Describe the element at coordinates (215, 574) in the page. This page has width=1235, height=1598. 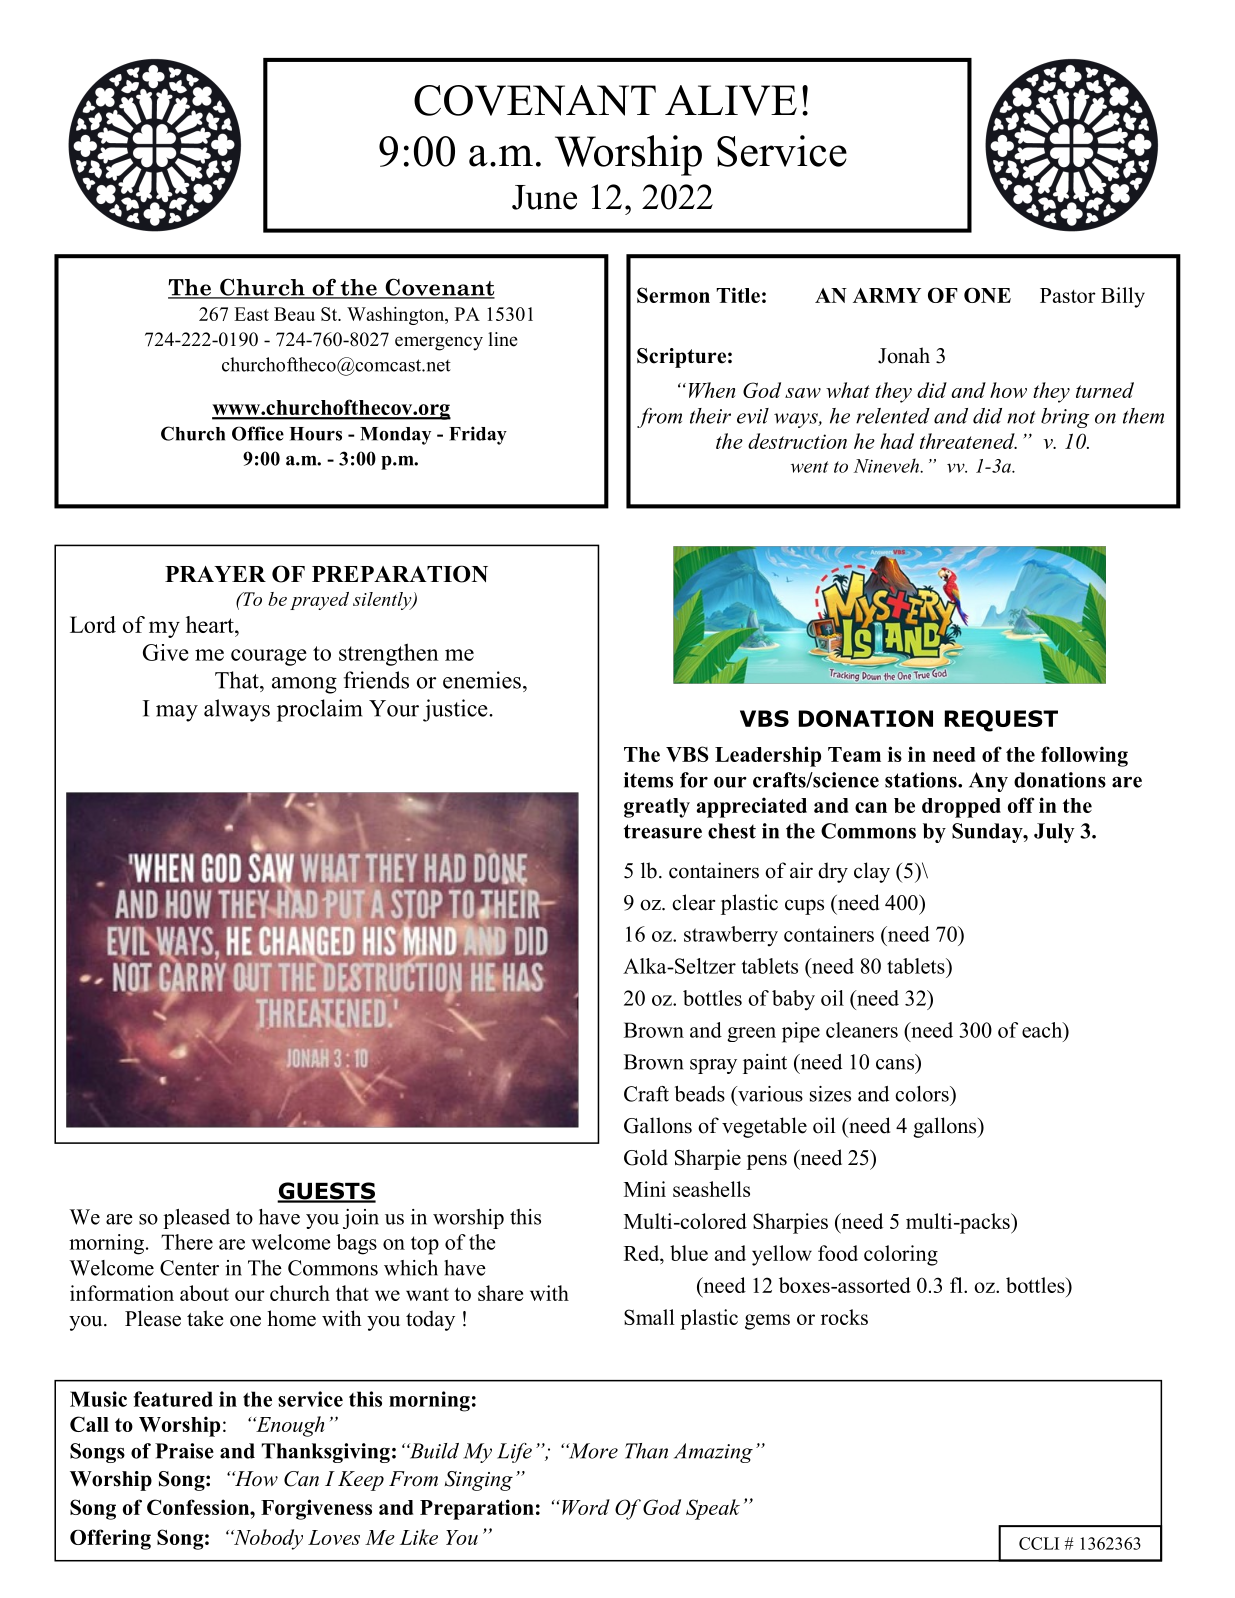
I see `PRAYER` at that location.
